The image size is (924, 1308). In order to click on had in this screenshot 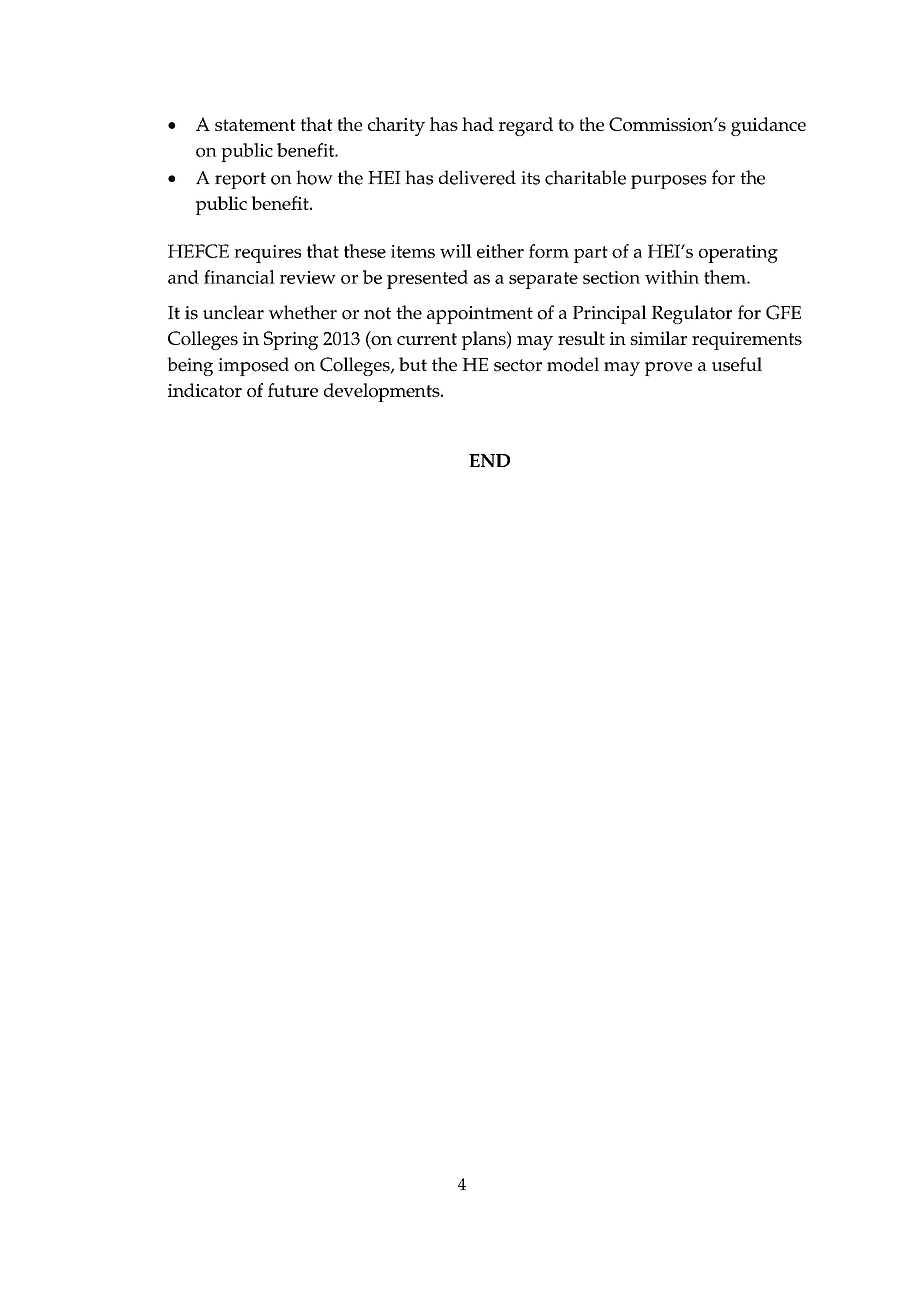, I will do `click(478, 124)`.
